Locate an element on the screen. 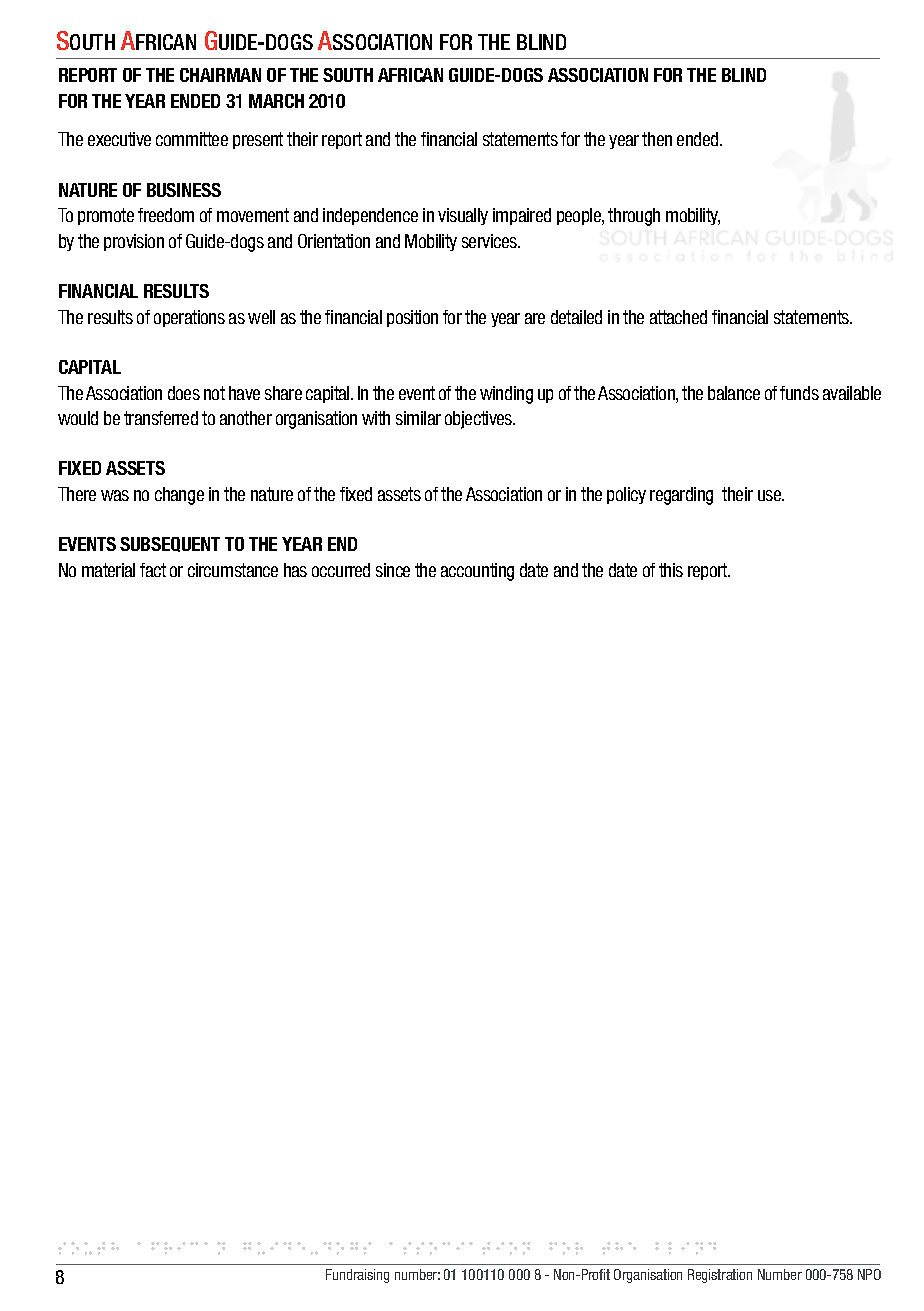  since is located at coordinates (393, 570).
